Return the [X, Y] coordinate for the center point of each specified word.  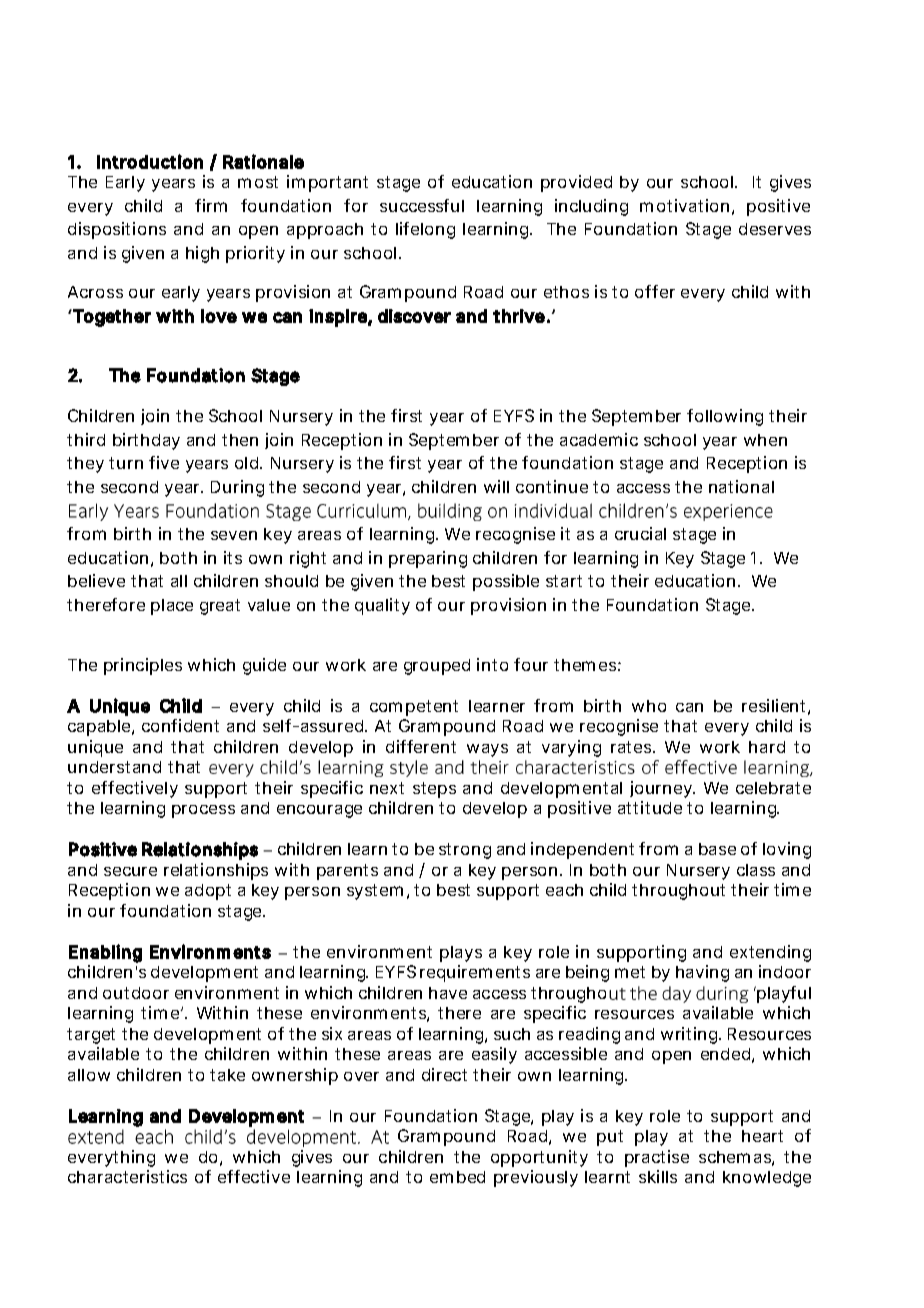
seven [234, 535]
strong [465, 851]
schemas [736, 1158]
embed [457, 1177]
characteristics [127, 1176]
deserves [775, 229]
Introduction [150, 161]
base [717, 849]
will [496, 486]
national [741, 486]
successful [422, 205]
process [203, 811]
